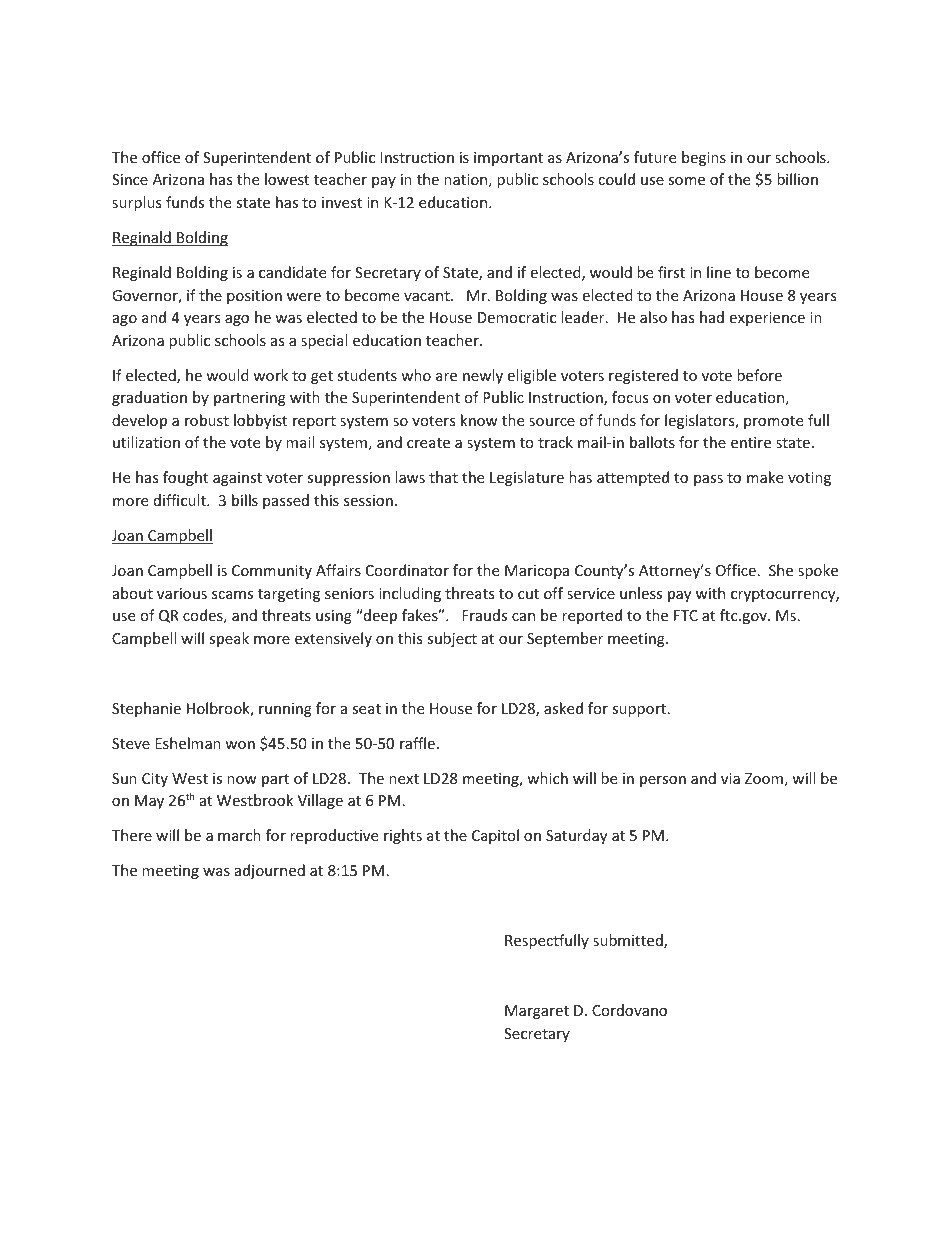 This screenshot has width=952, height=1233. I want to click on next, so click(404, 779).
